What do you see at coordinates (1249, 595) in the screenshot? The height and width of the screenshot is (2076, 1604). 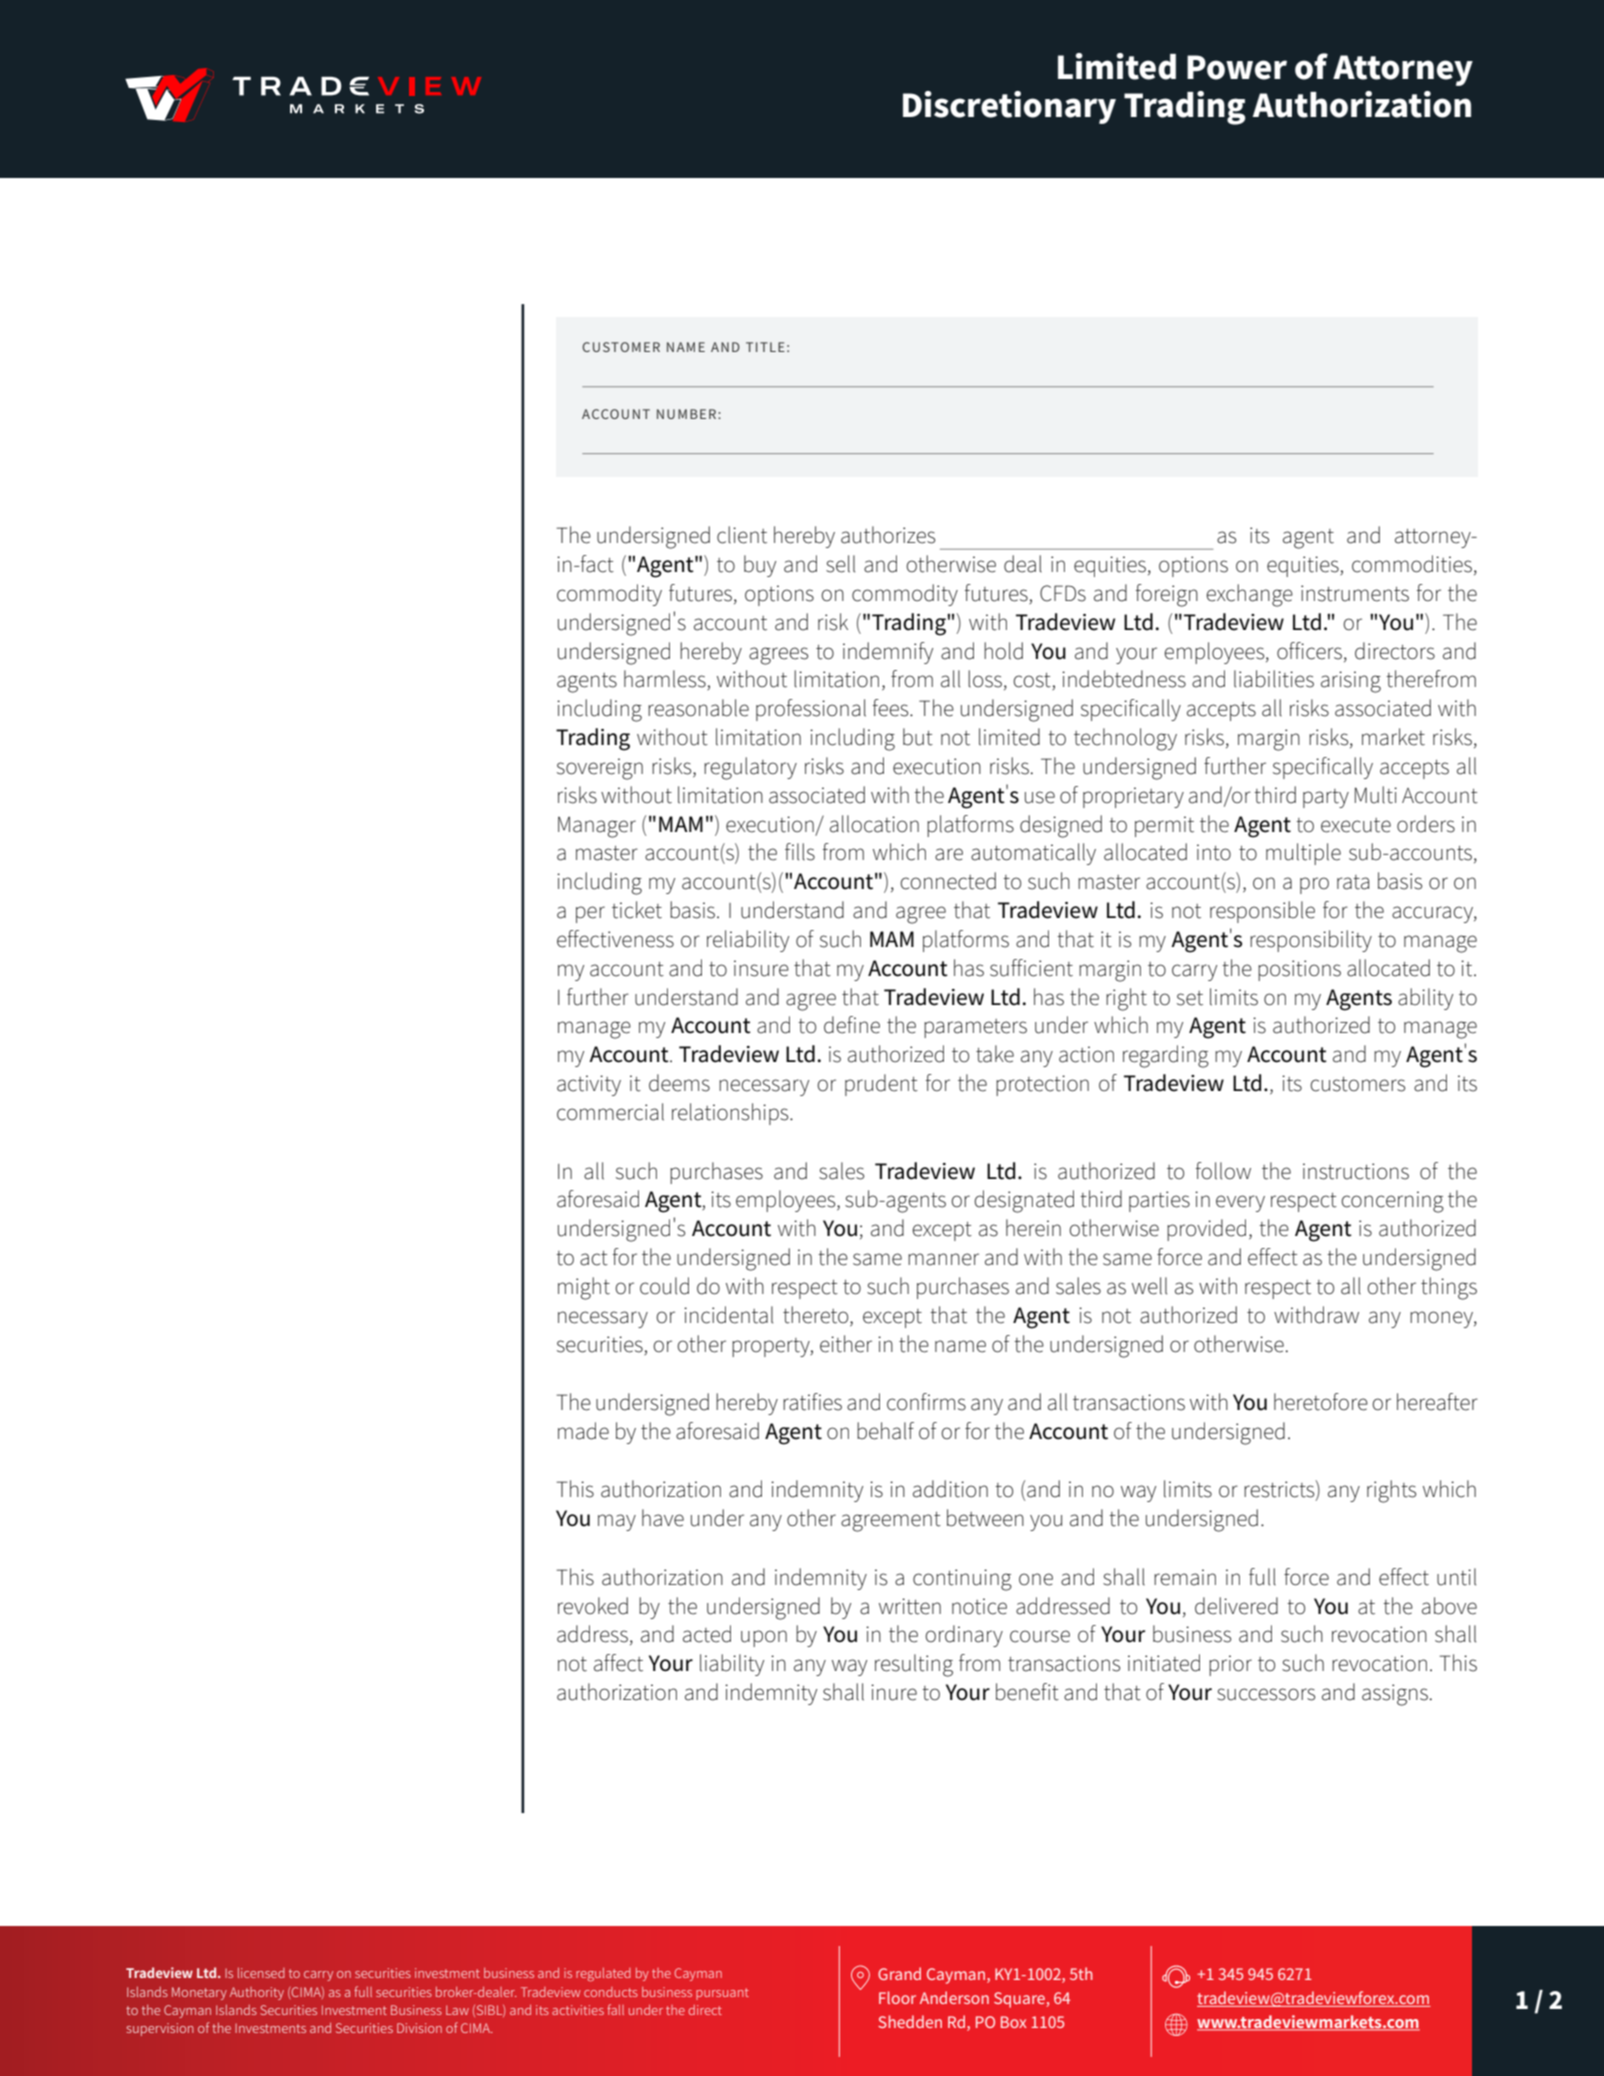 I see `exchange` at bounding box center [1249, 595].
